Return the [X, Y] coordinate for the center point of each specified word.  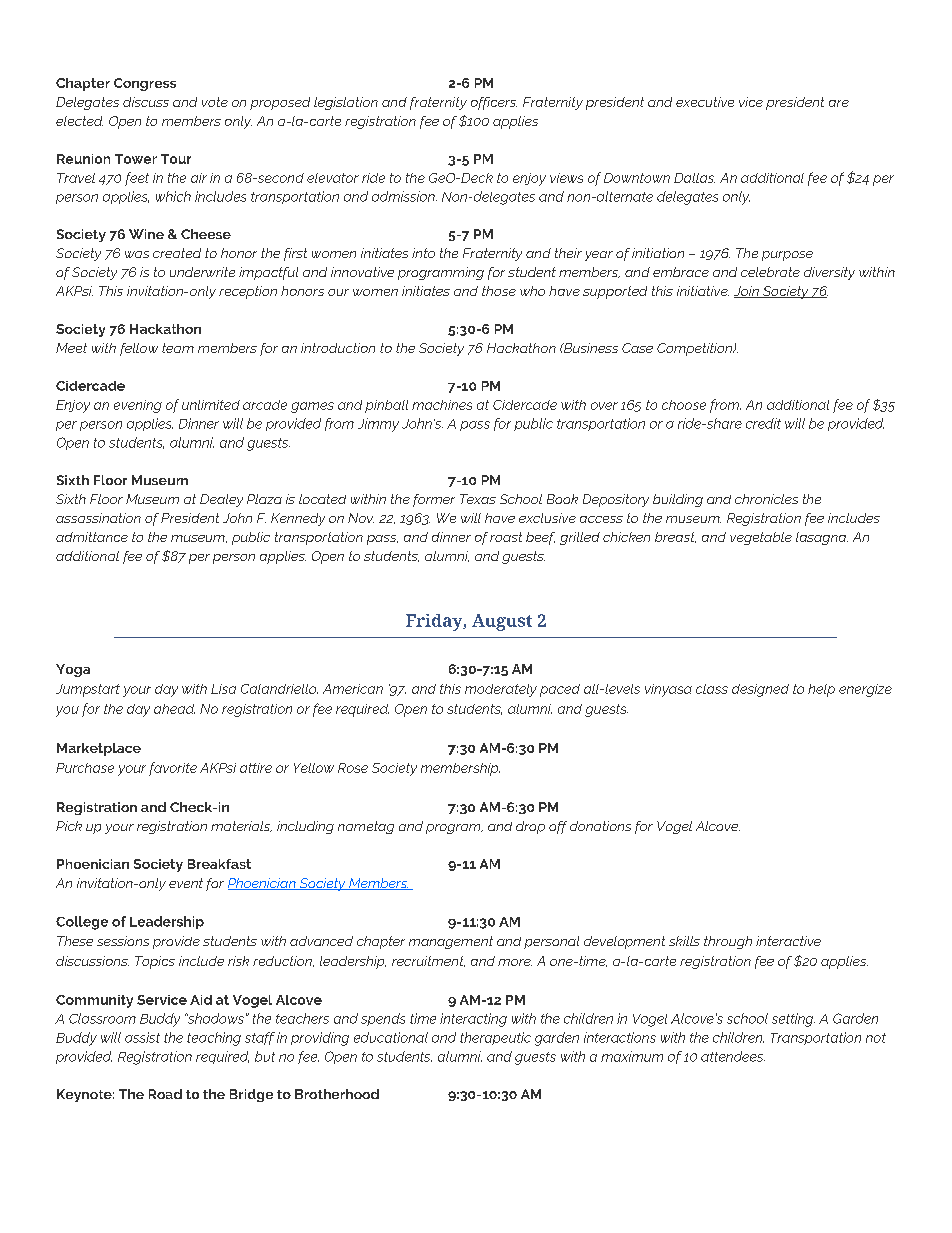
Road [165, 1094]
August [502, 622]
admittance [92, 537]
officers [494, 103]
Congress [145, 84]
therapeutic [495, 1038]
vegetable [761, 538]
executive [705, 102]
